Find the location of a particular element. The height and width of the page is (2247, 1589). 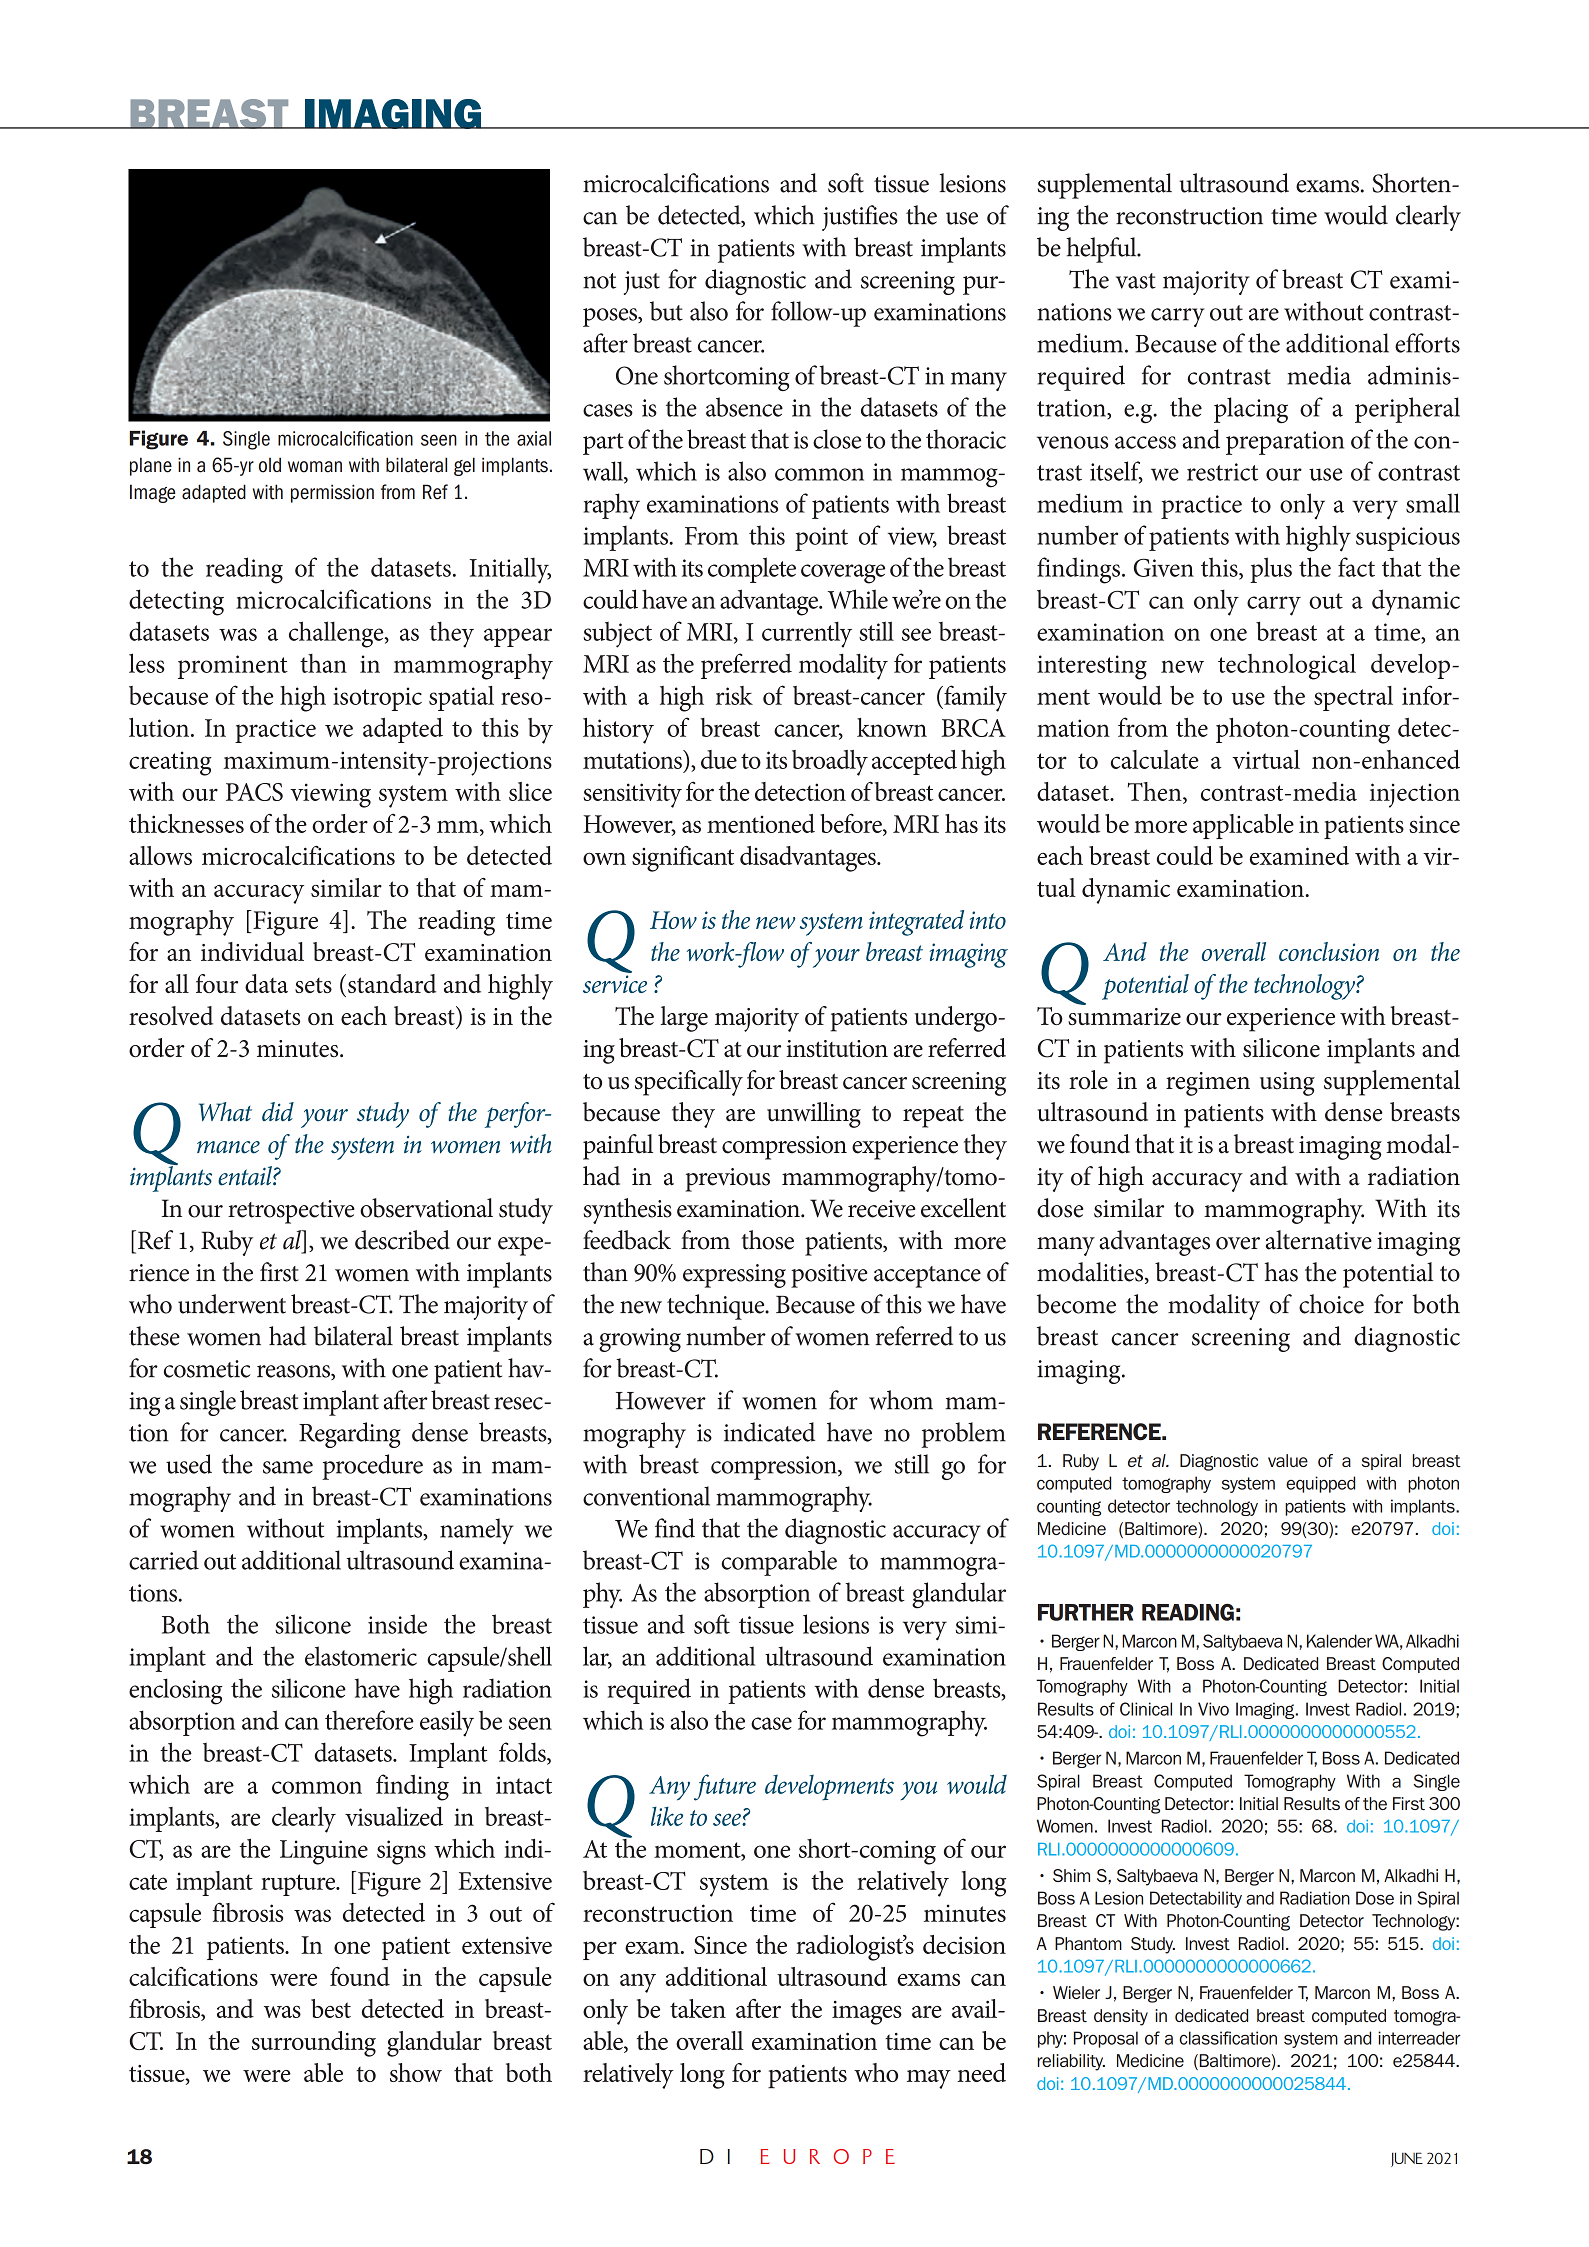

broadly is located at coordinates (830, 763).
